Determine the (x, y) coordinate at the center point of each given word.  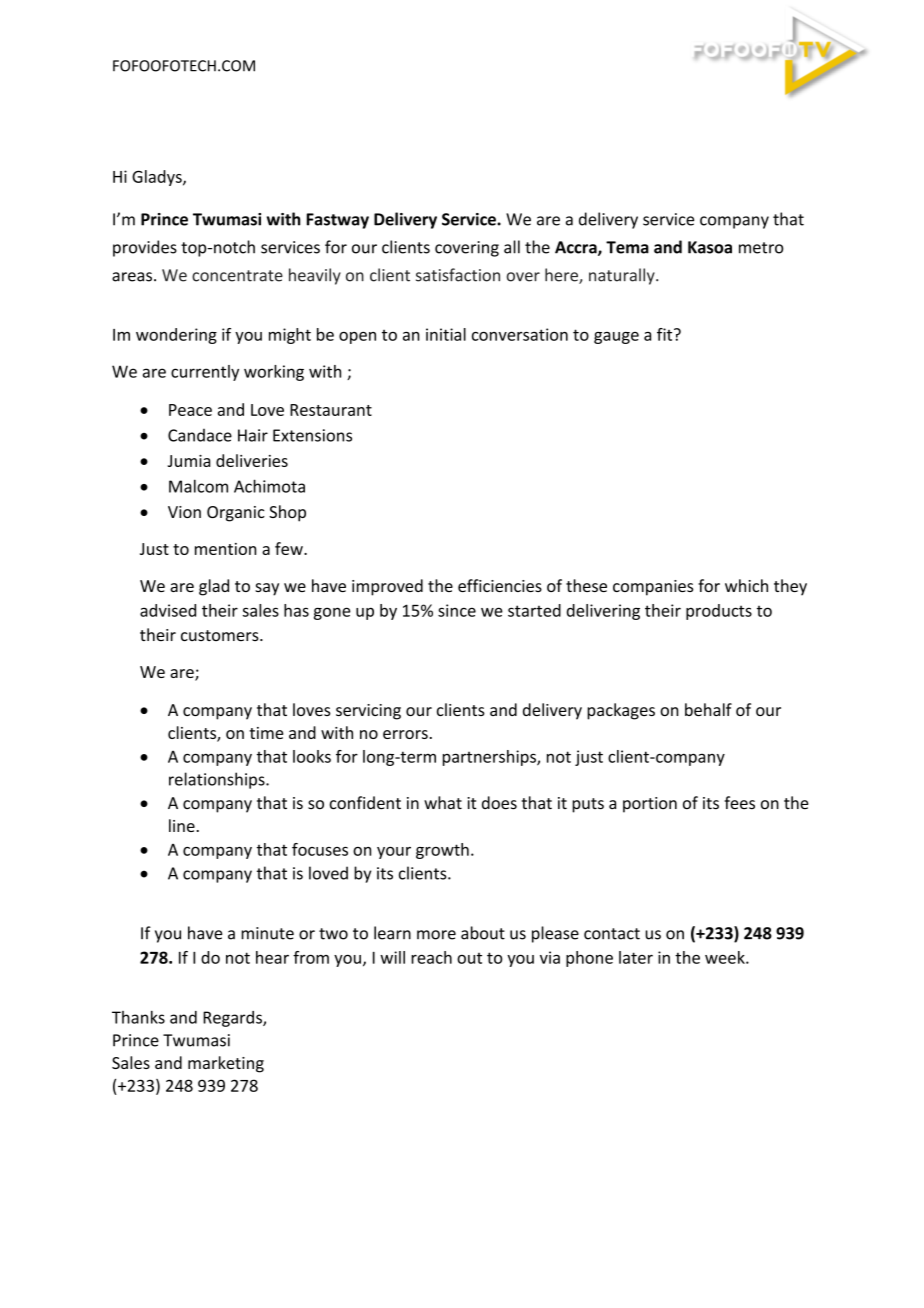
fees (739, 802)
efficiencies (500, 585)
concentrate (237, 276)
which (746, 585)
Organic (236, 514)
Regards (233, 1019)
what (443, 803)
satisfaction (458, 275)
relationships (218, 780)
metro (761, 248)
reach (431, 957)
